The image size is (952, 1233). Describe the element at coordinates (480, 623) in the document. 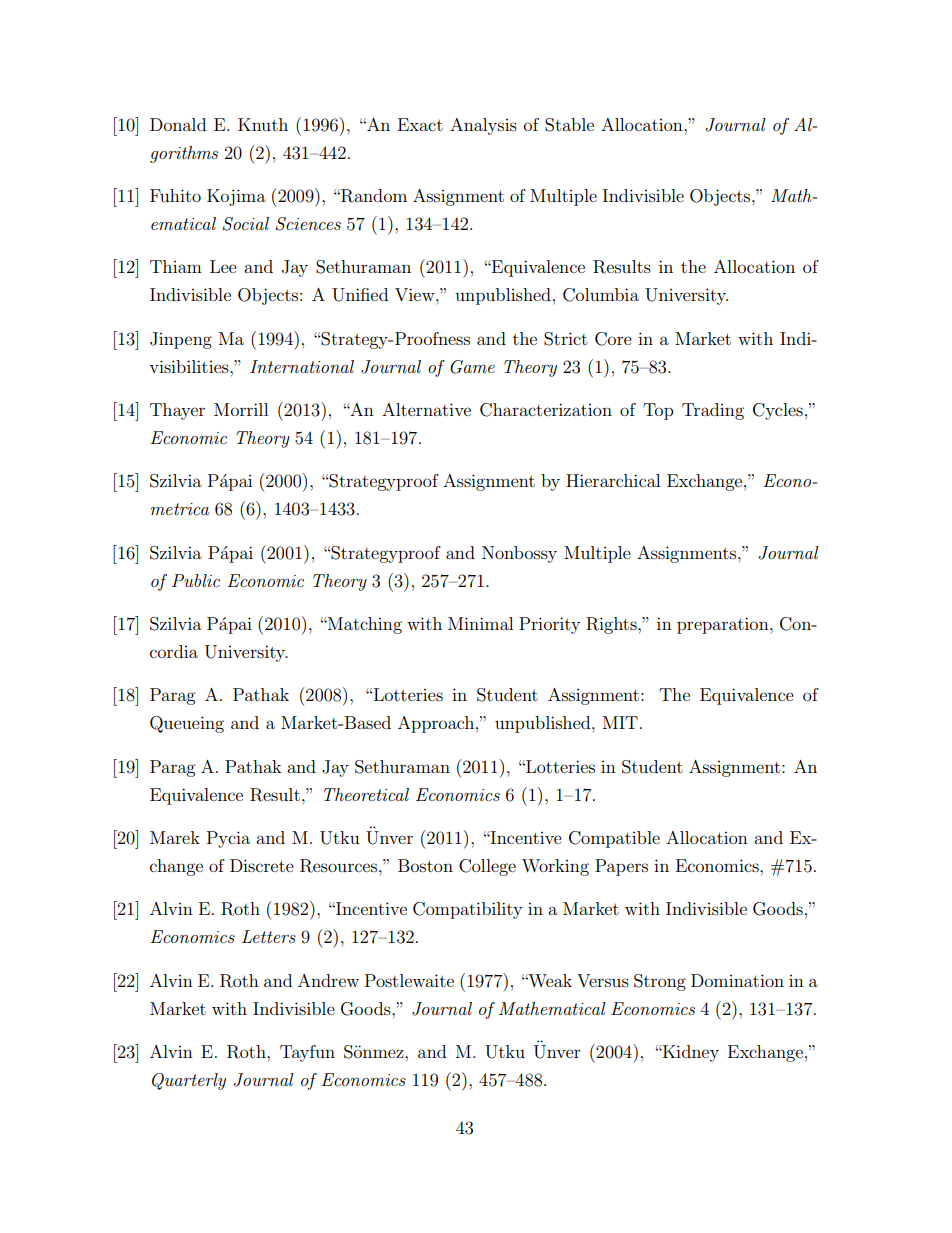

I see `Minimal` at that location.
